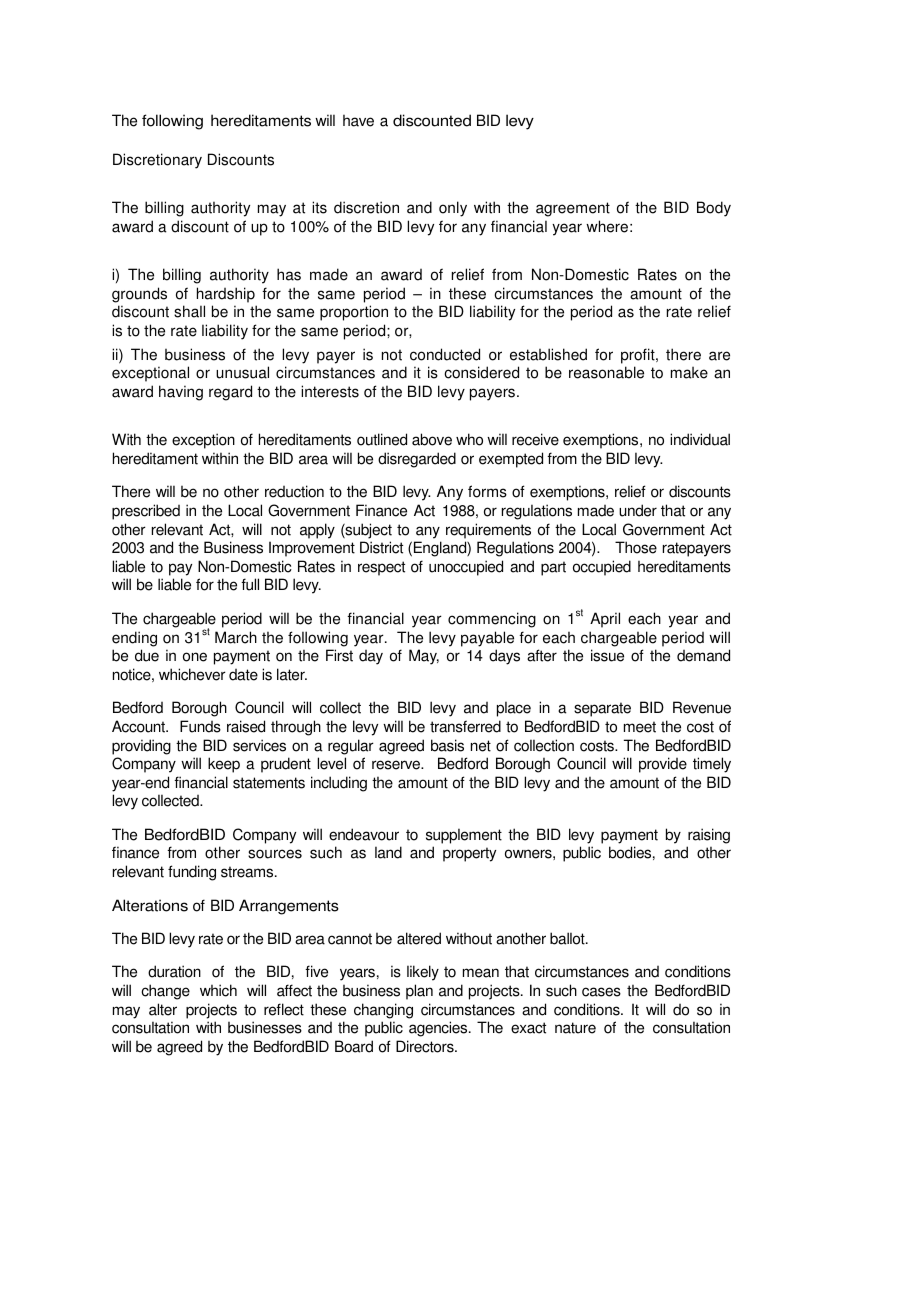 The image size is (924, 1308). I want to click on its, so click(319, 207).
